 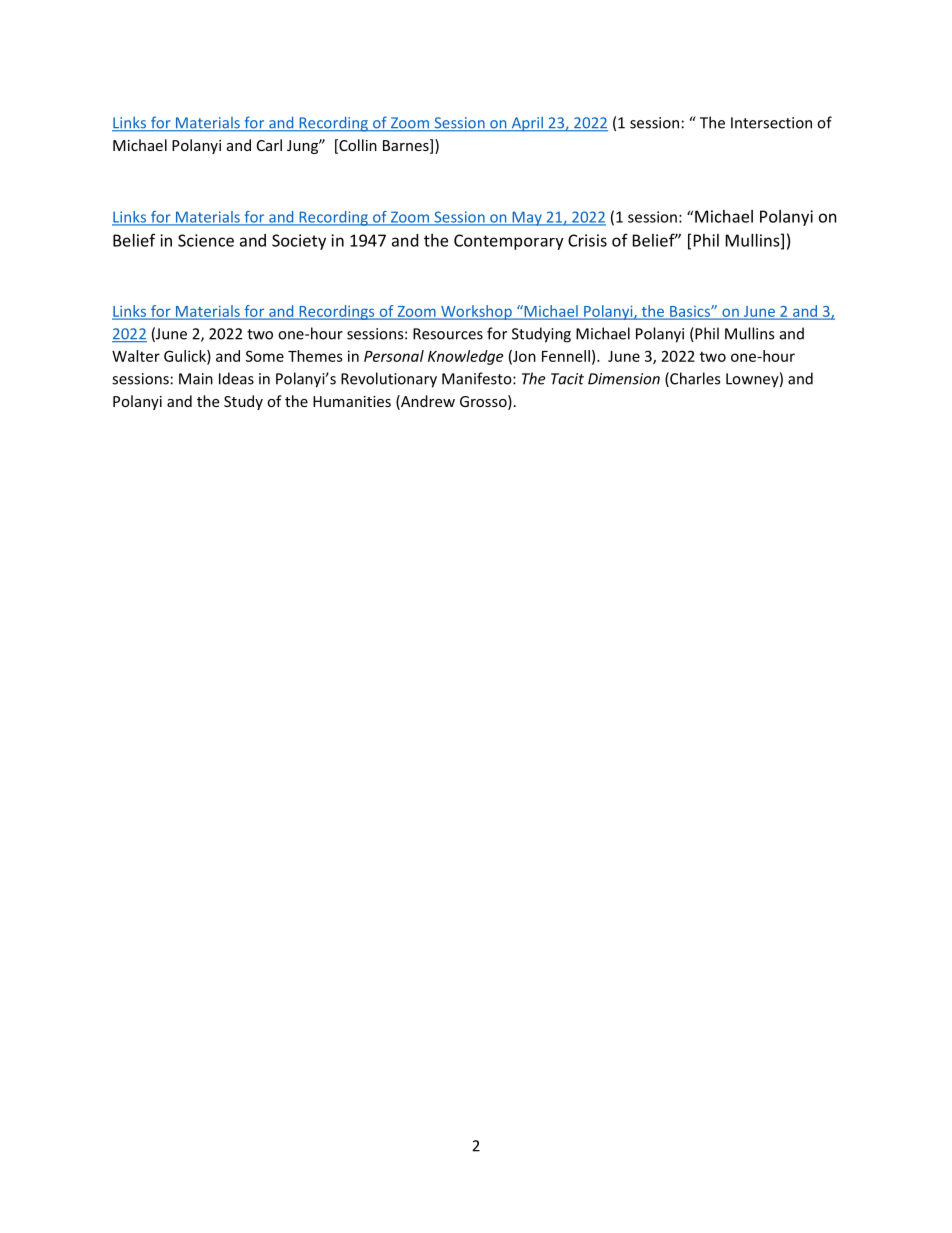 What do you see at coordinates (269, 145) in the image?
I see `Carl` at bounding box center [269, 145].
